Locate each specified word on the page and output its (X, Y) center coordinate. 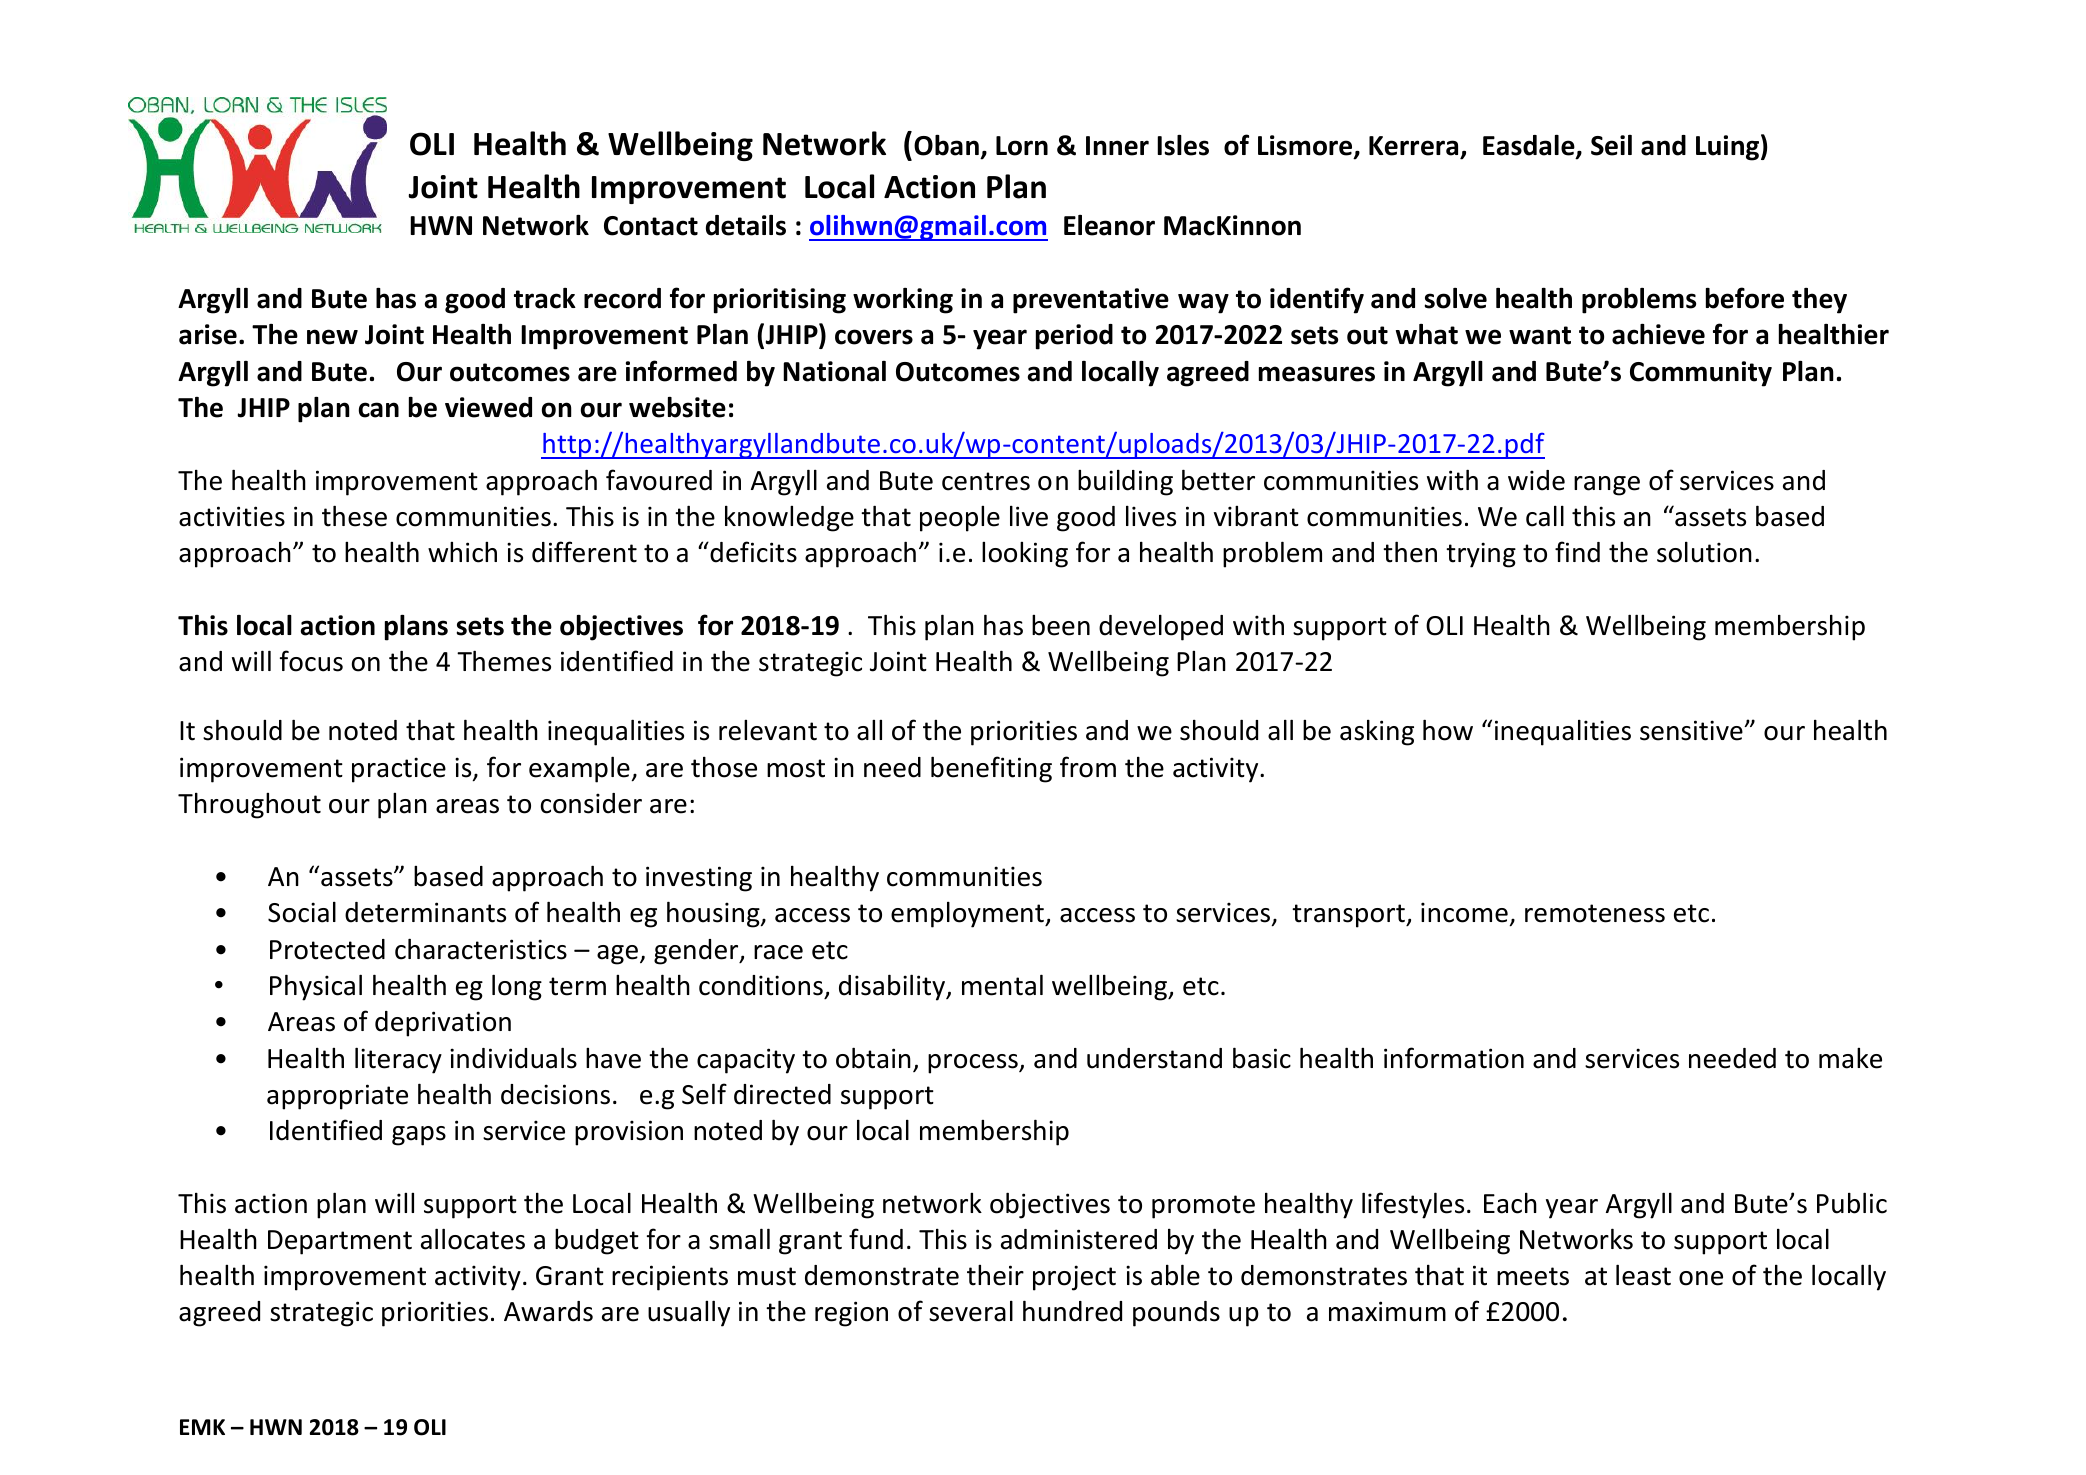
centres (986, 481)
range (1607, 486)
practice (399, 770)
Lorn (1022, 146)
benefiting (991, 769)
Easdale (1530, 146)
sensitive (1692, 730)
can (379, 410)
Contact (651, 226)
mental (1002, 985)
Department (340, 1242)
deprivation (443, 1024)
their (995, 1275)
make (1850, 1058)
